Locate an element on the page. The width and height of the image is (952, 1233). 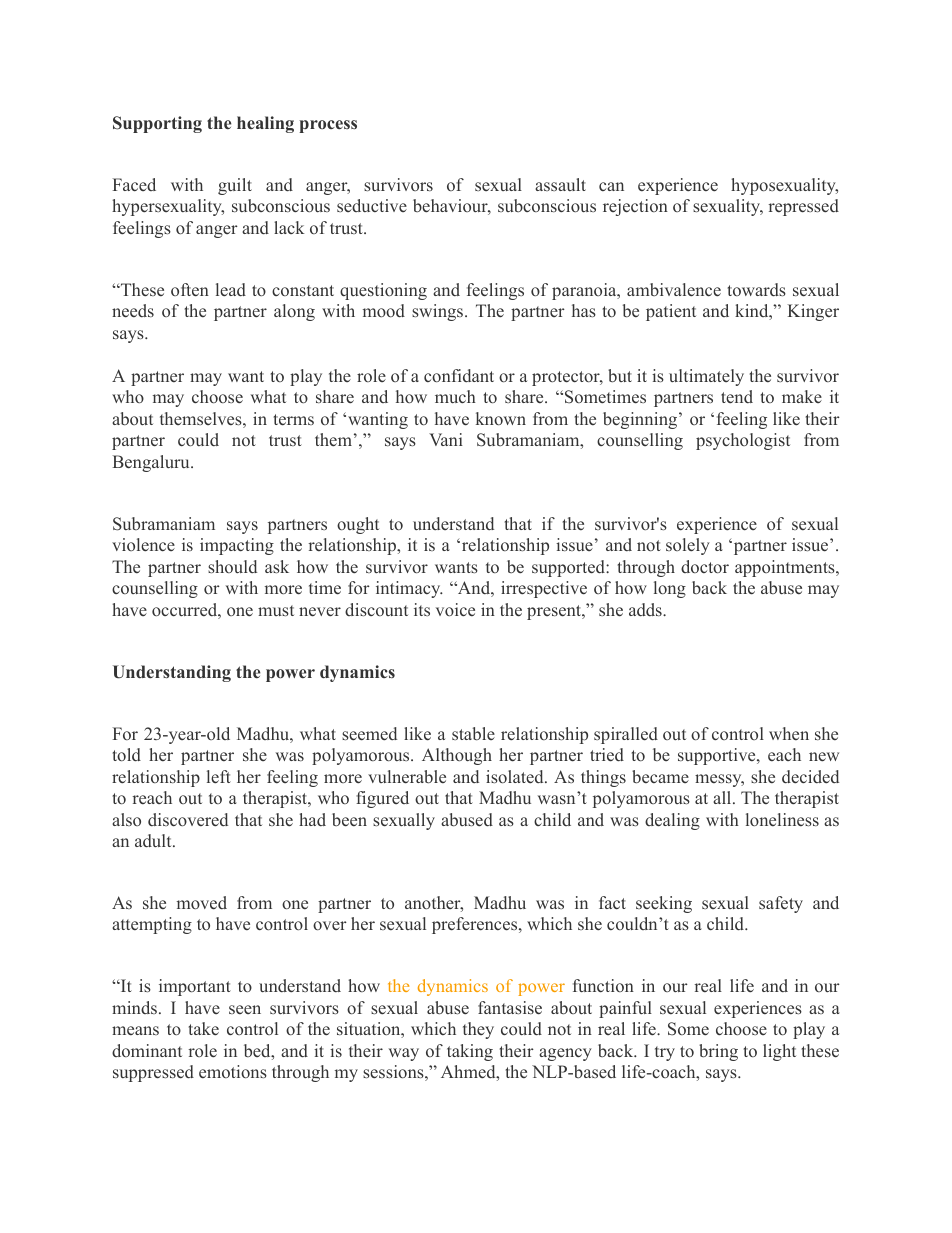
repressed is located at coordinates (804, 207).
